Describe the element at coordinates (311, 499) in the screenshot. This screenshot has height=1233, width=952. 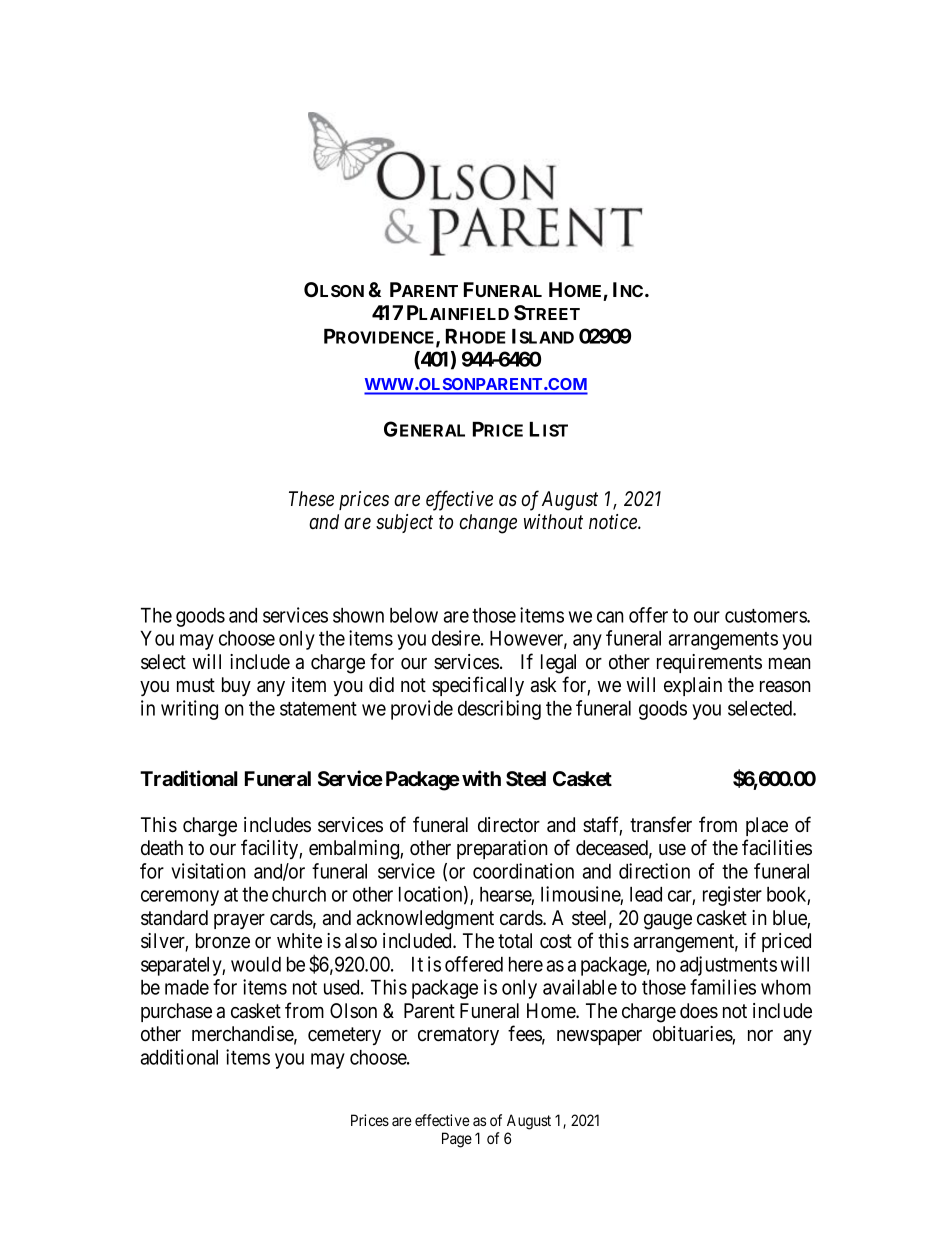
I see `These` at that location.
